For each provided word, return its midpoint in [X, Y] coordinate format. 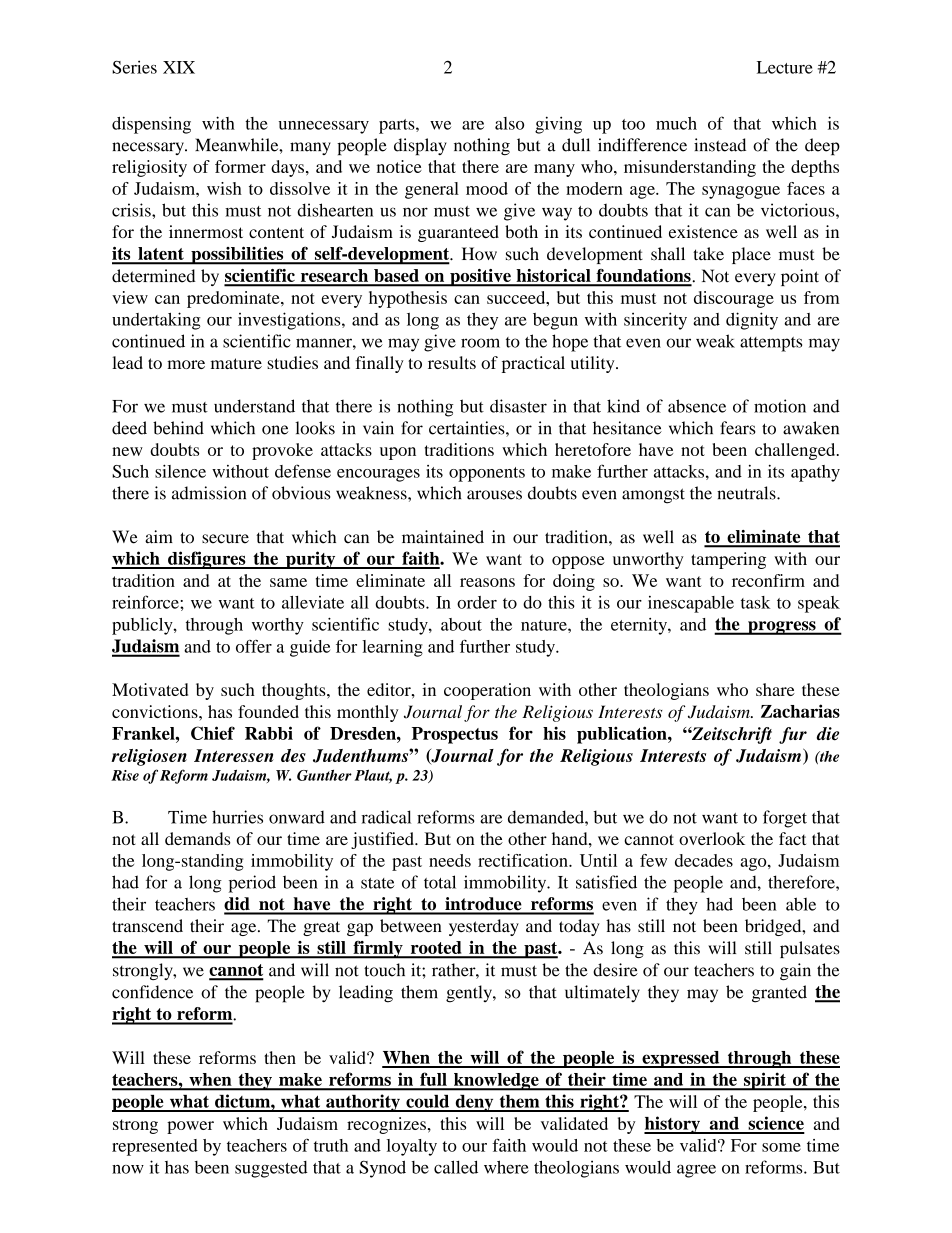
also [509, 123]
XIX [179, 67]
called [456, 1167]
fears [738, 428]
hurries [237, 817]
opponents [487, 474]
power [190, 1127]
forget [785, 819]
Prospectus [455, 735]
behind [178, 428]
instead [720, 145]
